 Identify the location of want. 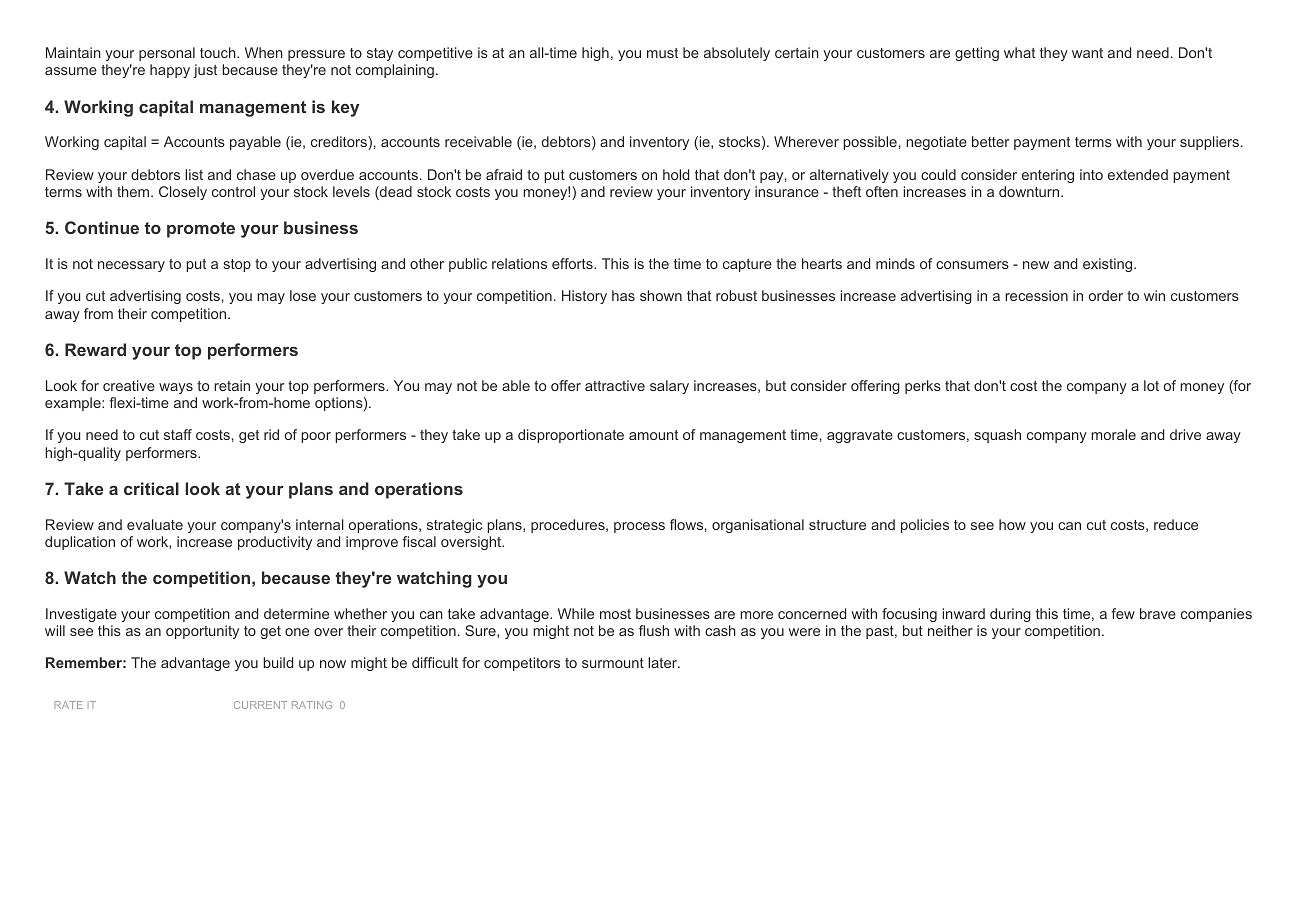
(1087, 53).
